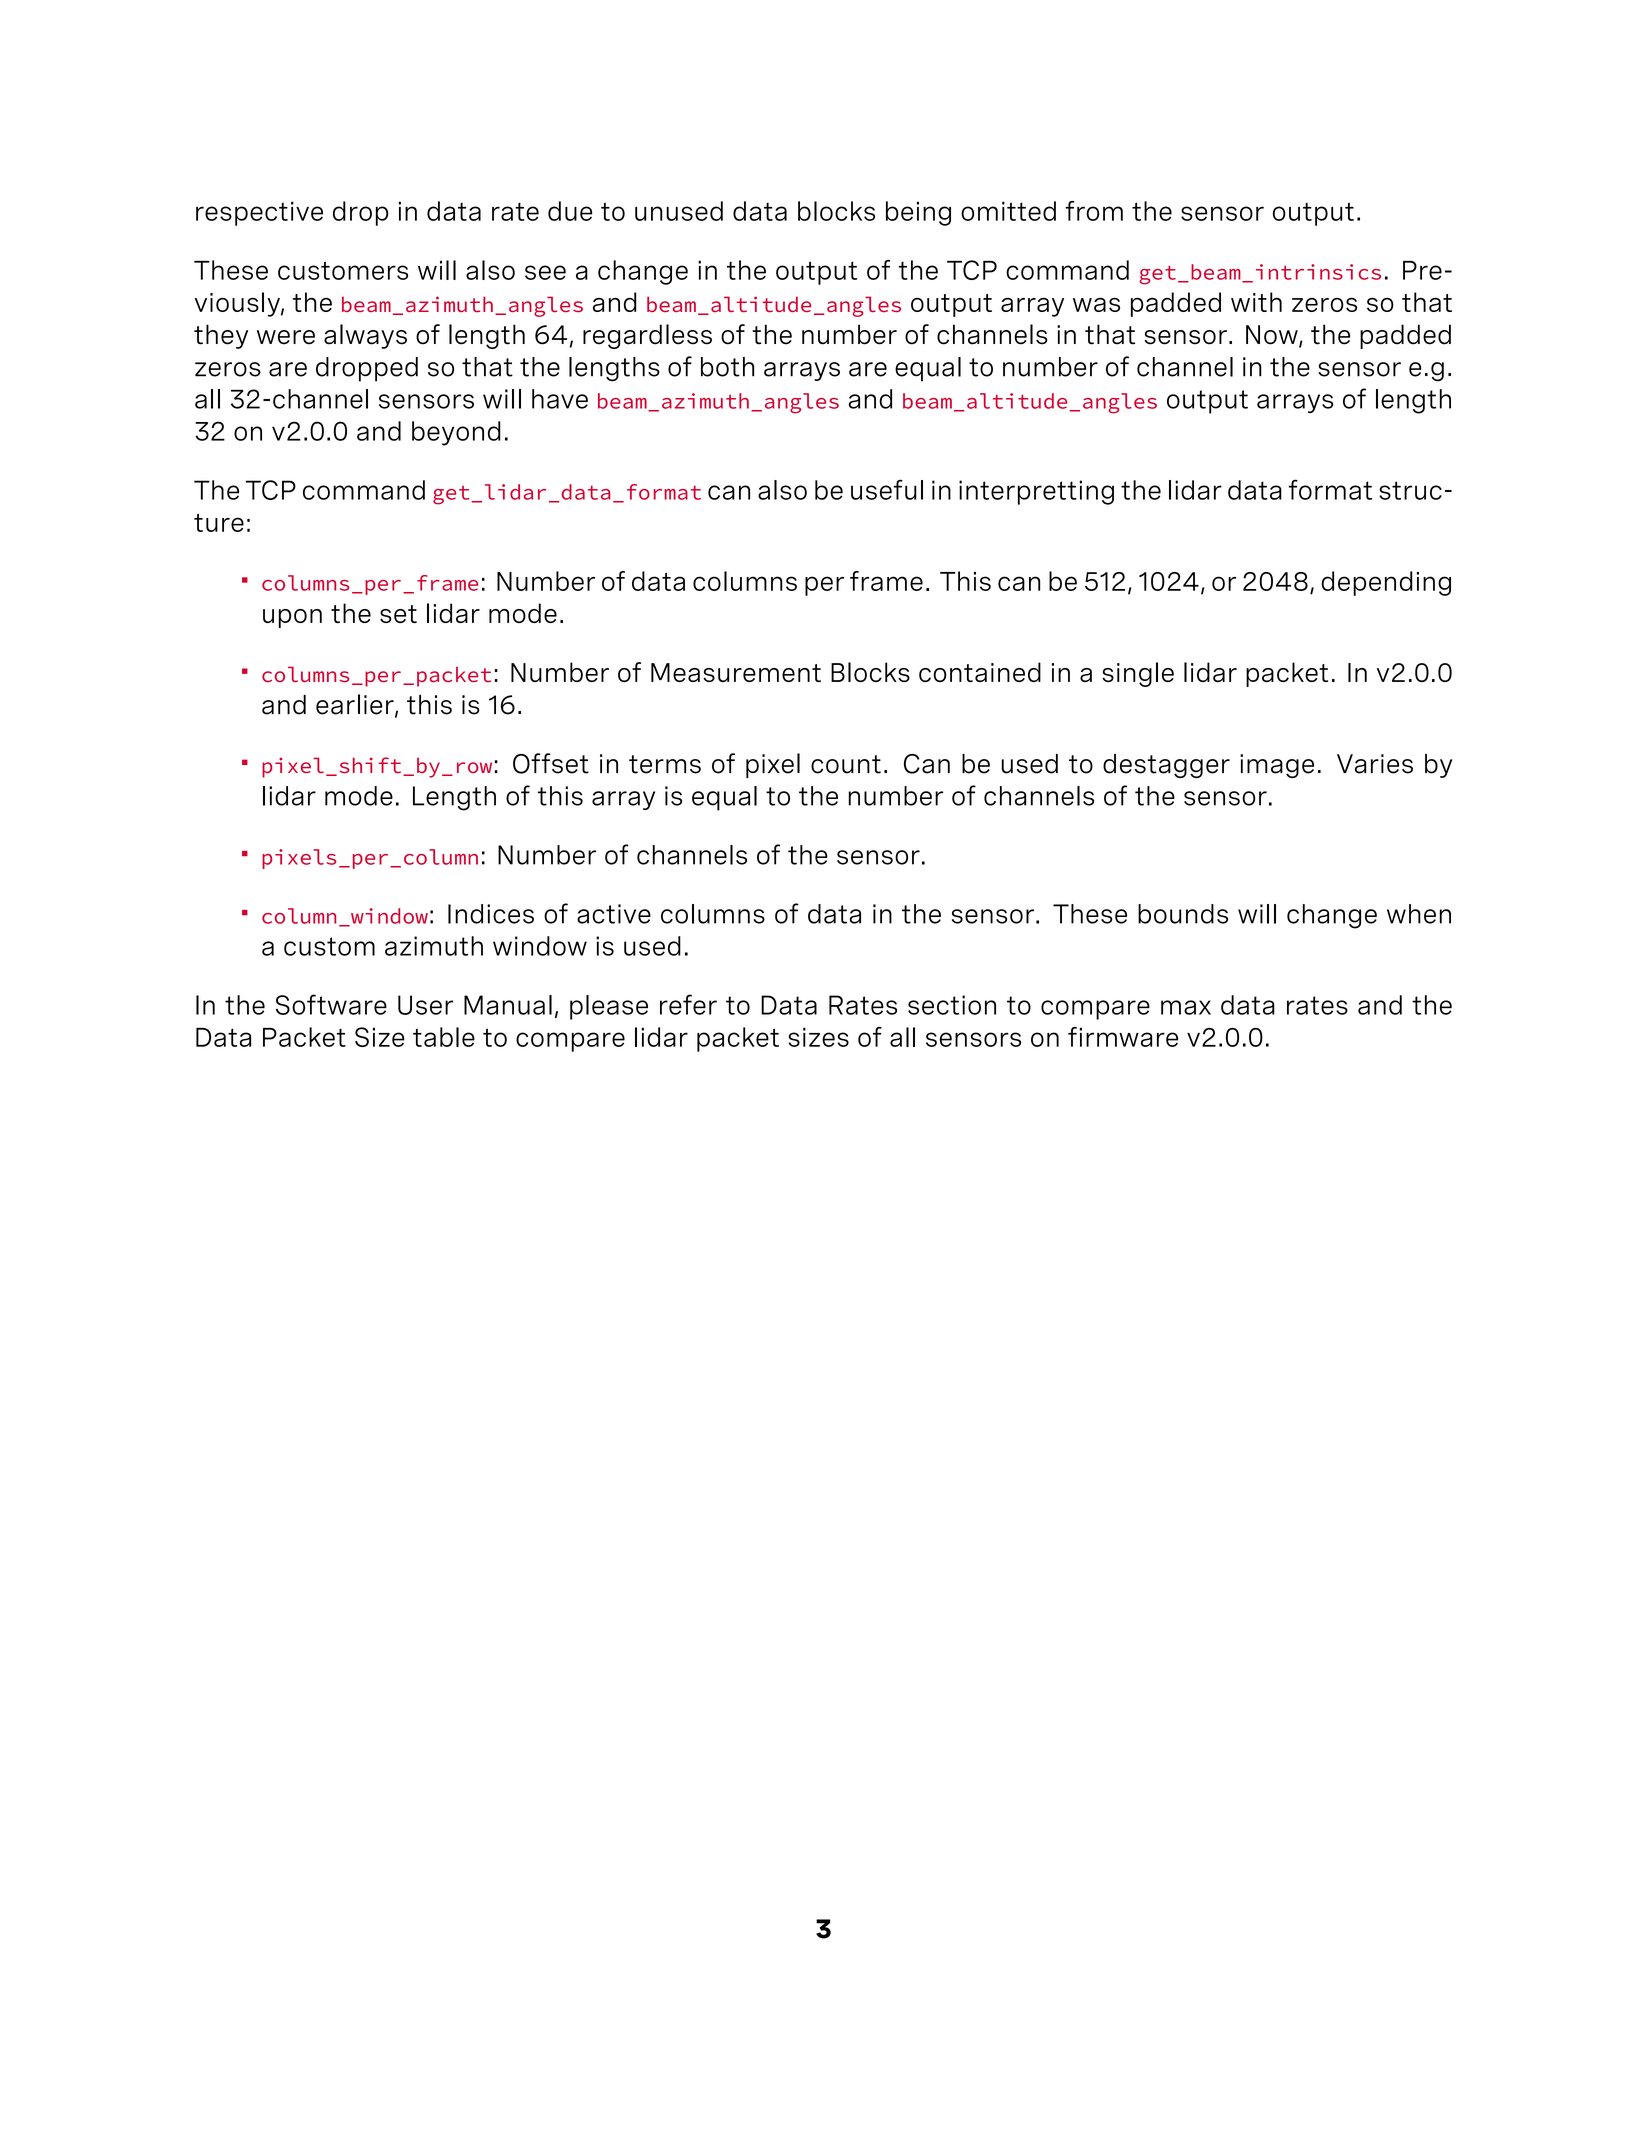 This screenshot has width=1647, height=2132. What do you see at coordinates (331, 1004) in the screenshot?
I see `Software` at bounding box center [331, 1004].
